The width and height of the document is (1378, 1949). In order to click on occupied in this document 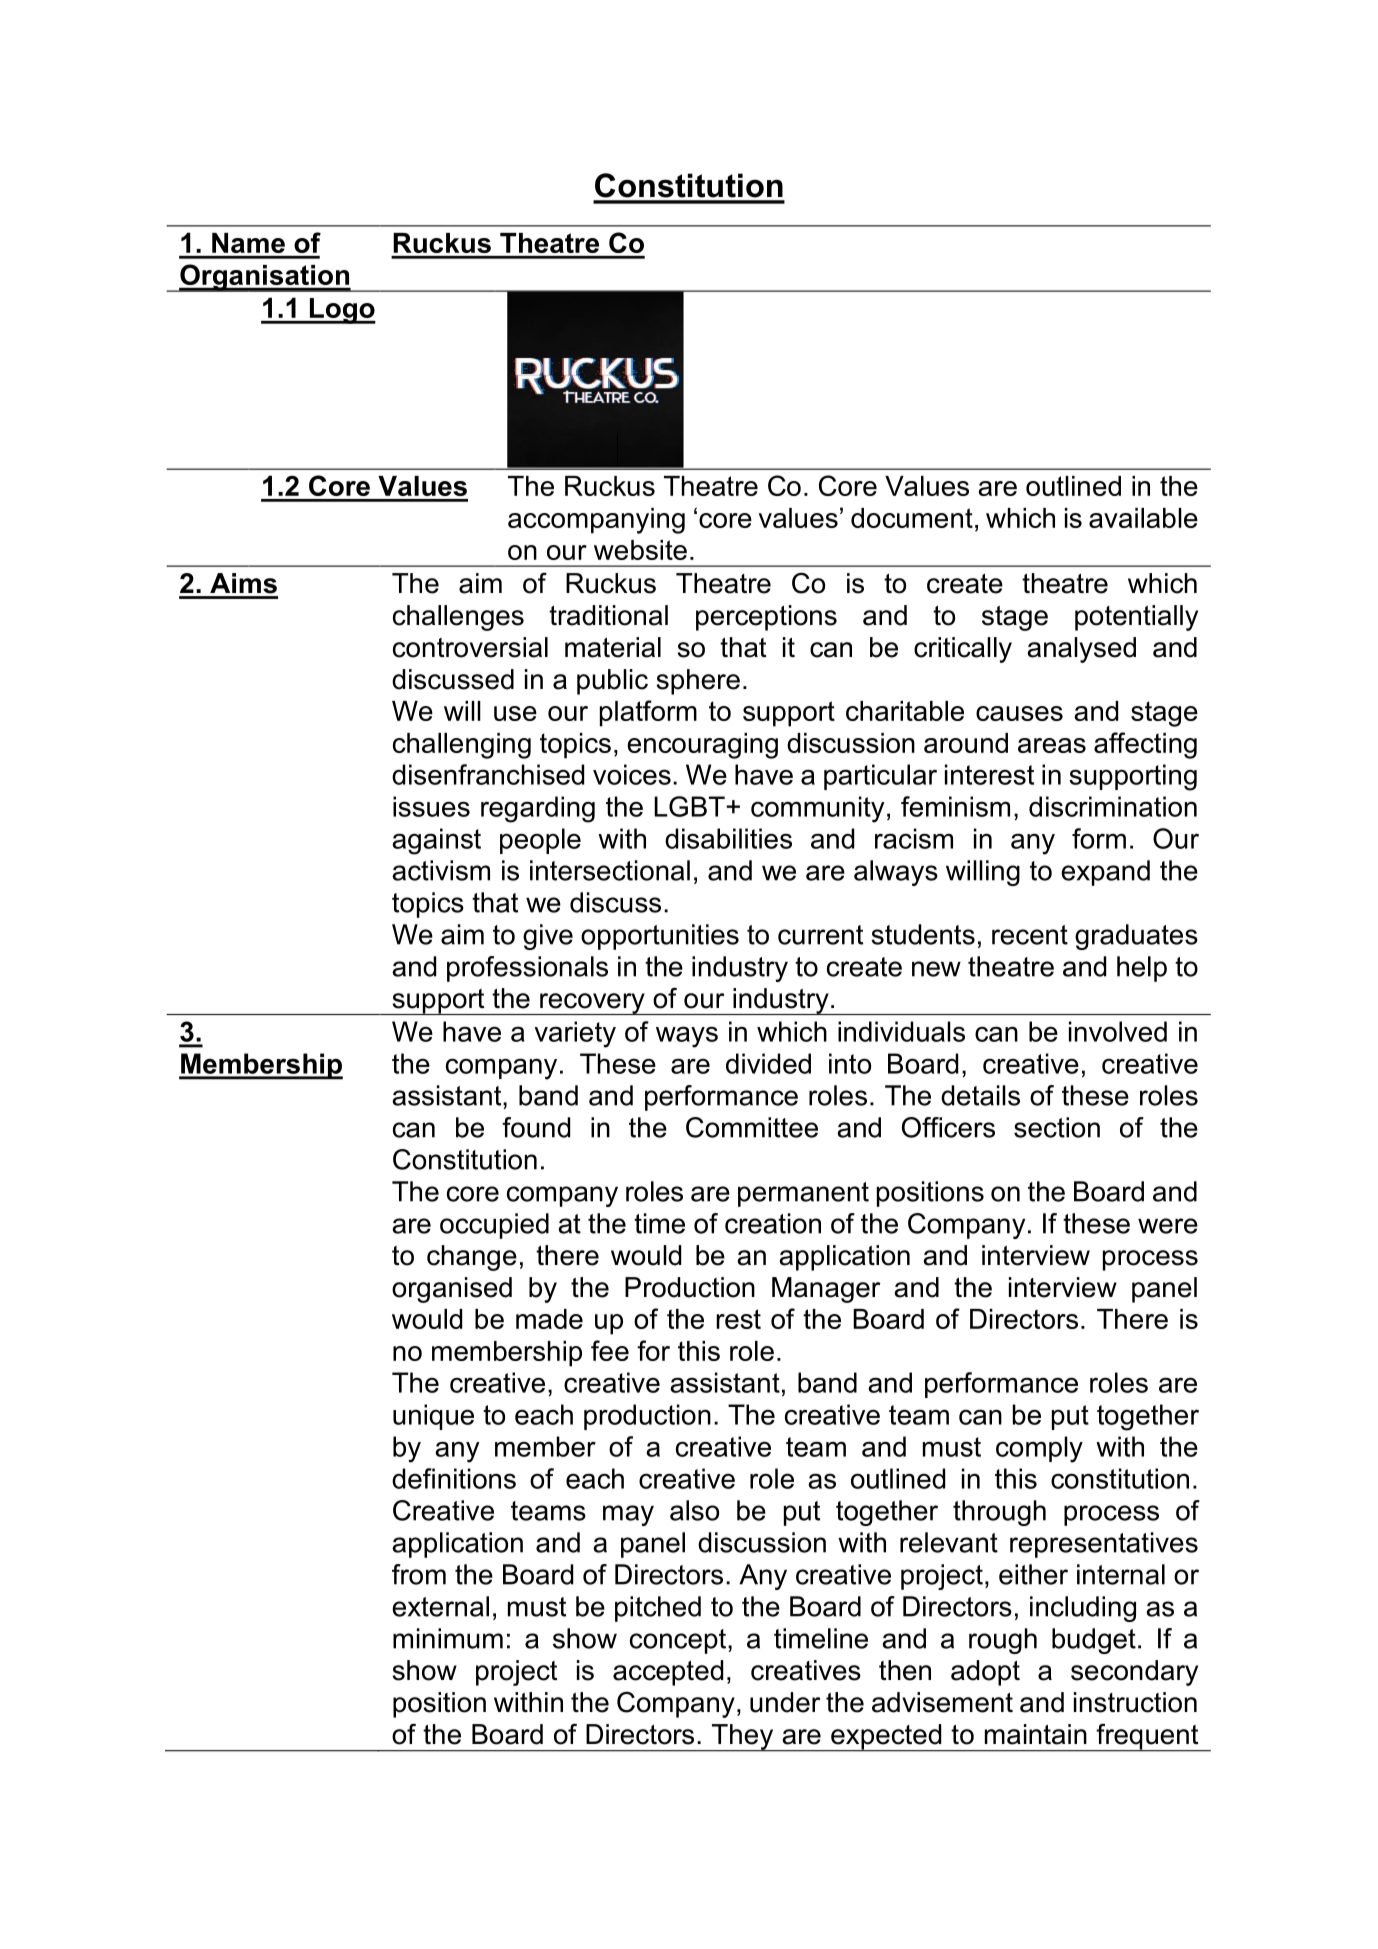, I will do `click(494, 1226)`.
